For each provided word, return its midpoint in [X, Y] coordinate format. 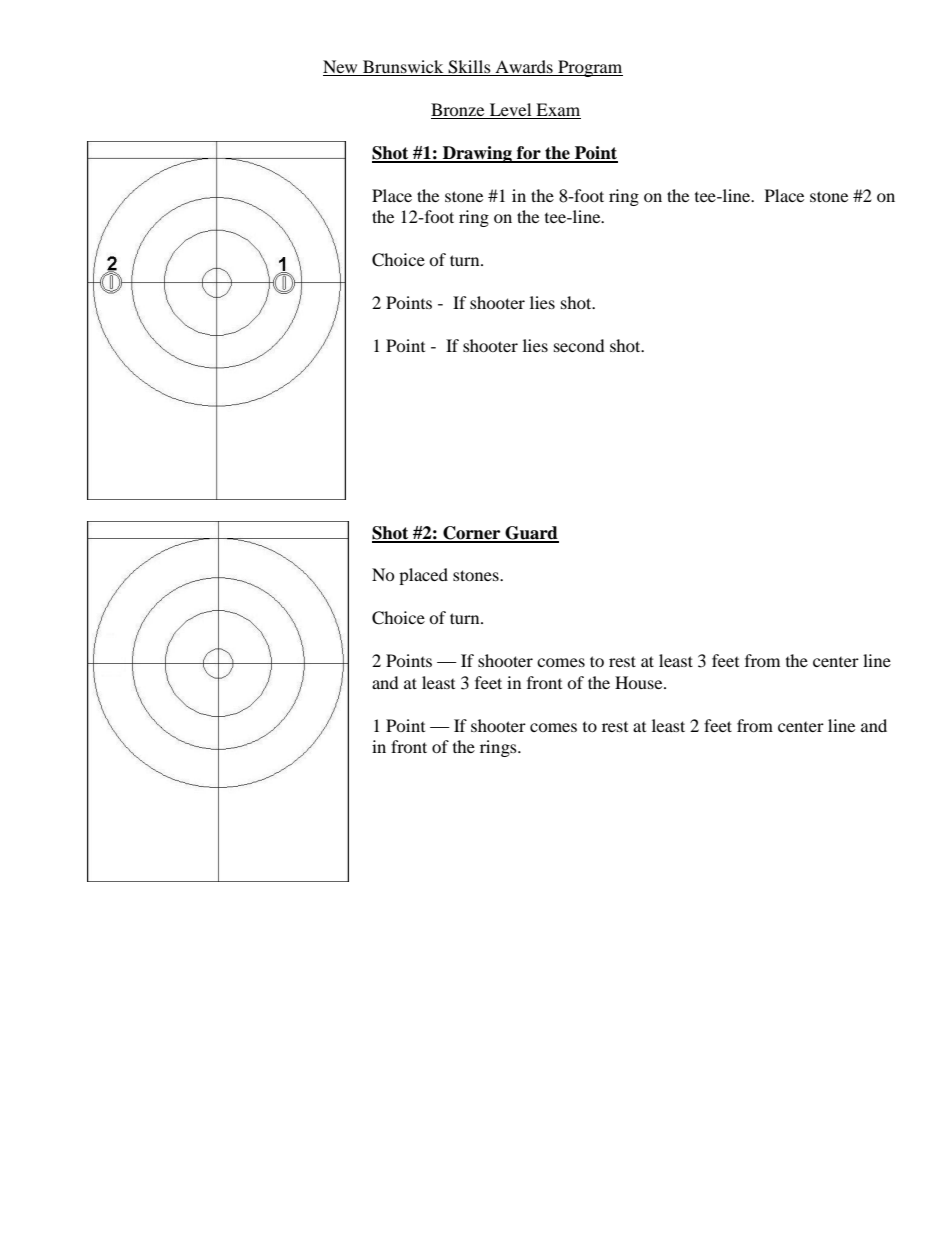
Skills [470, 68]
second [579, 345]
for [528, 154]
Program [589, 68]
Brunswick [403, 68]
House [640, 682]
